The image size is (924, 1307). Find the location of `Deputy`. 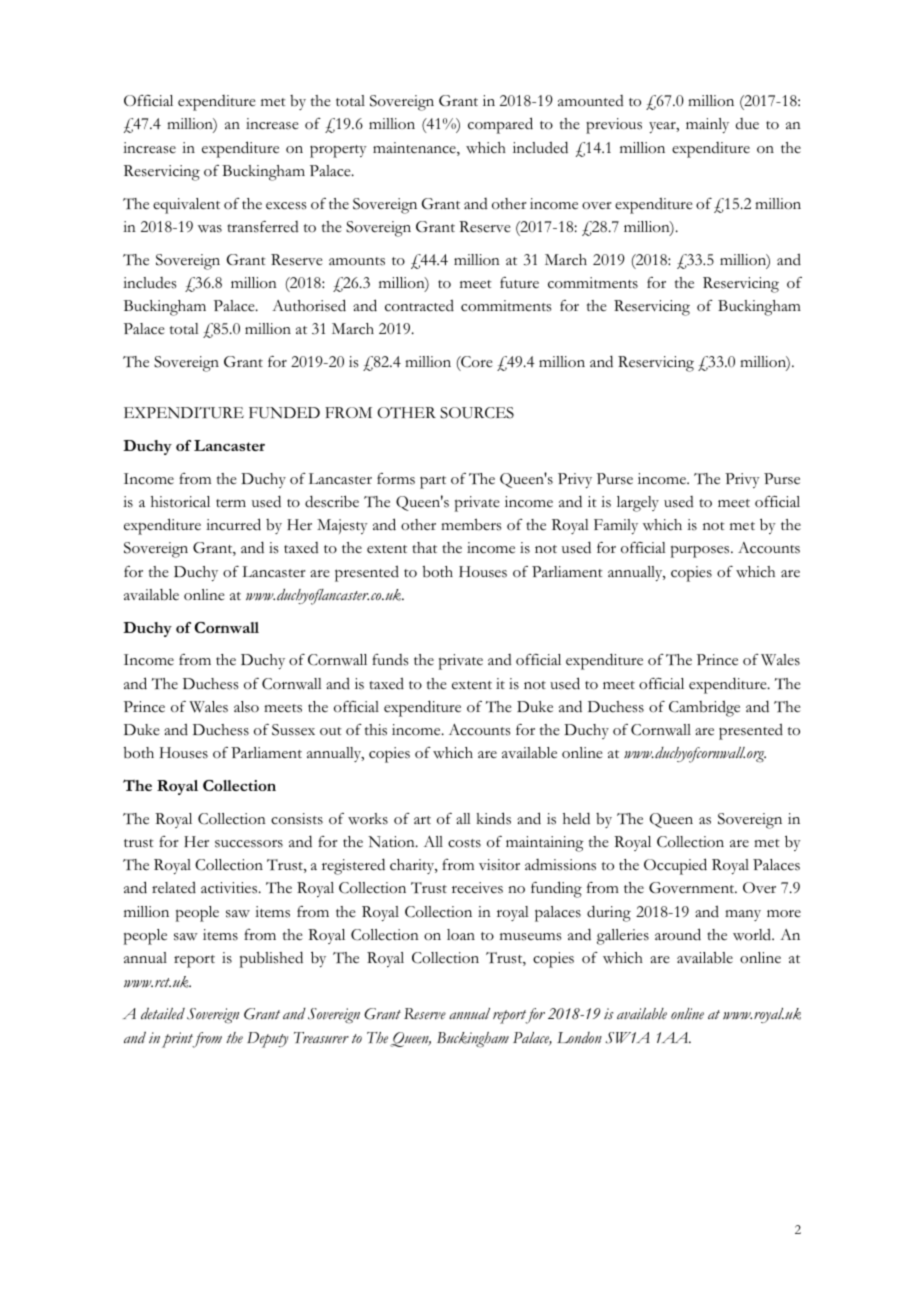

Deputy is located at coordinates (267, 1040).
